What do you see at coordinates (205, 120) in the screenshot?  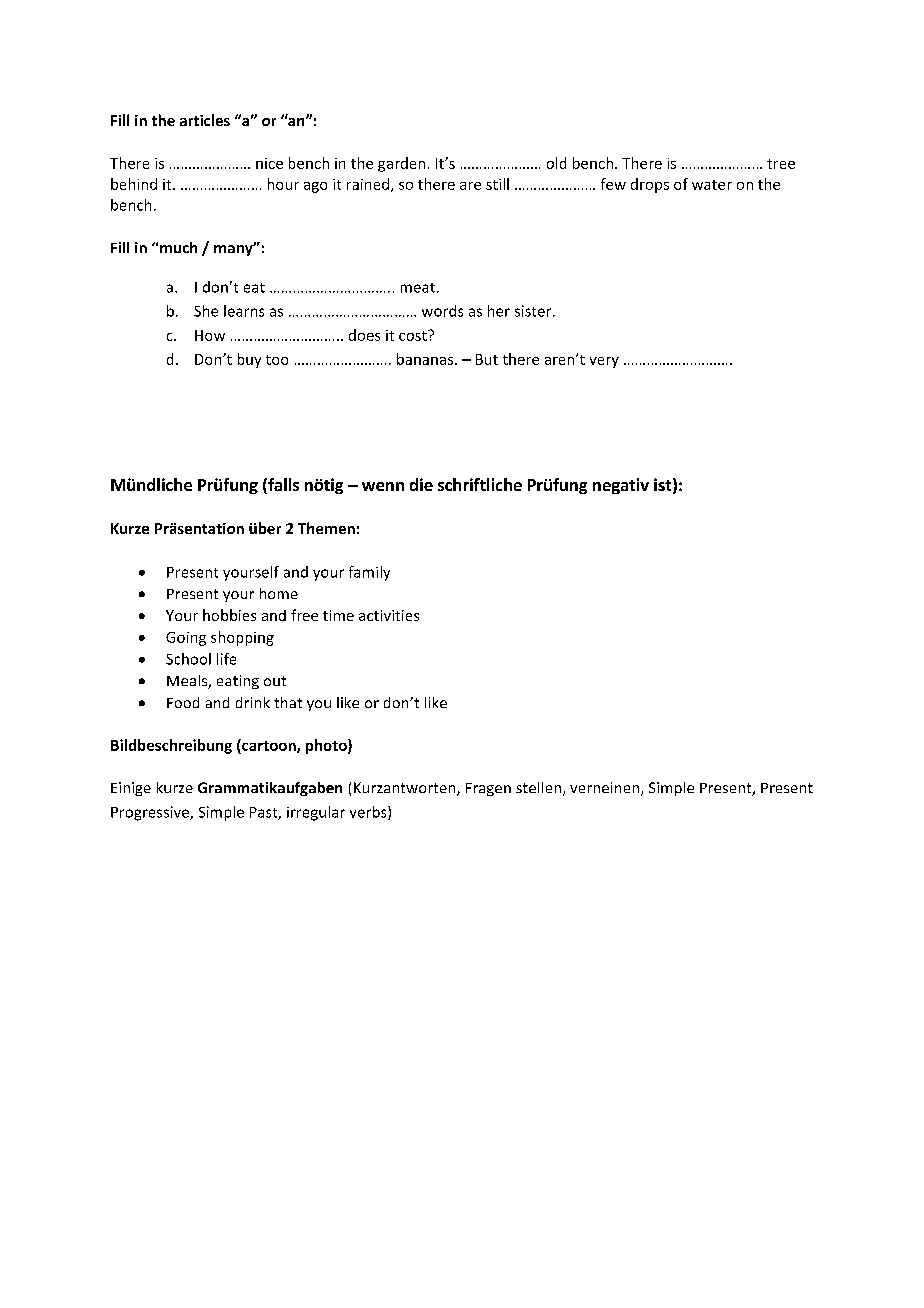 I see `articles` at bounding box center [205, 120].
